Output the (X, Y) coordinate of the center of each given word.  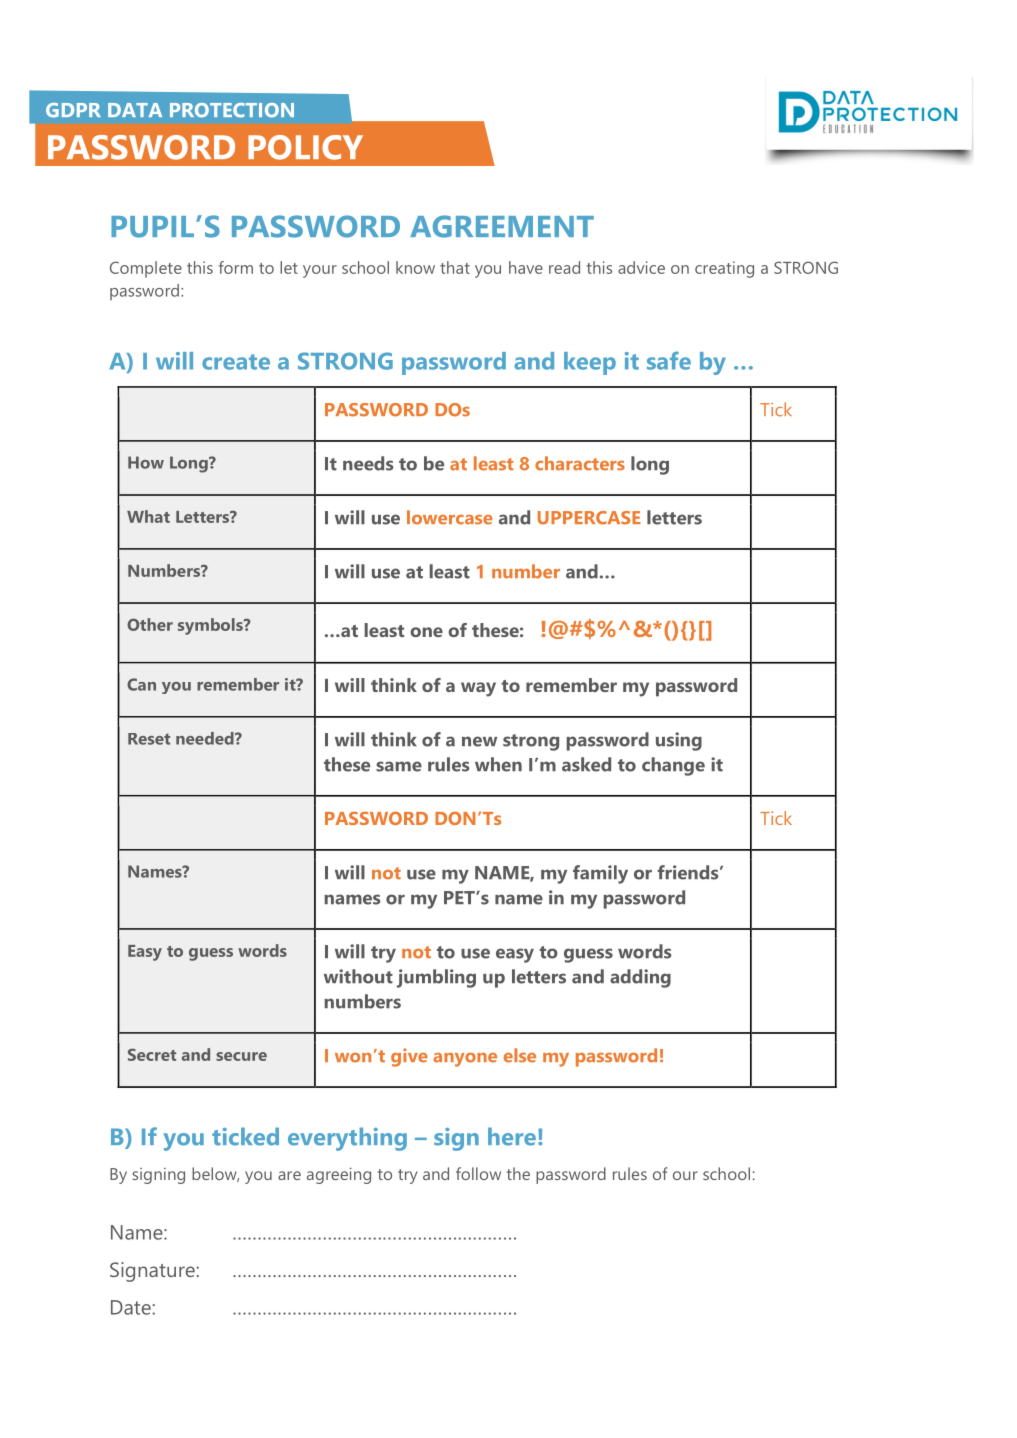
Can (141, 684)
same (399, 766)
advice (641, 267)
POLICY (305, 147)
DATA (135, 110)
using (679, 741)
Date (132, 1307)
